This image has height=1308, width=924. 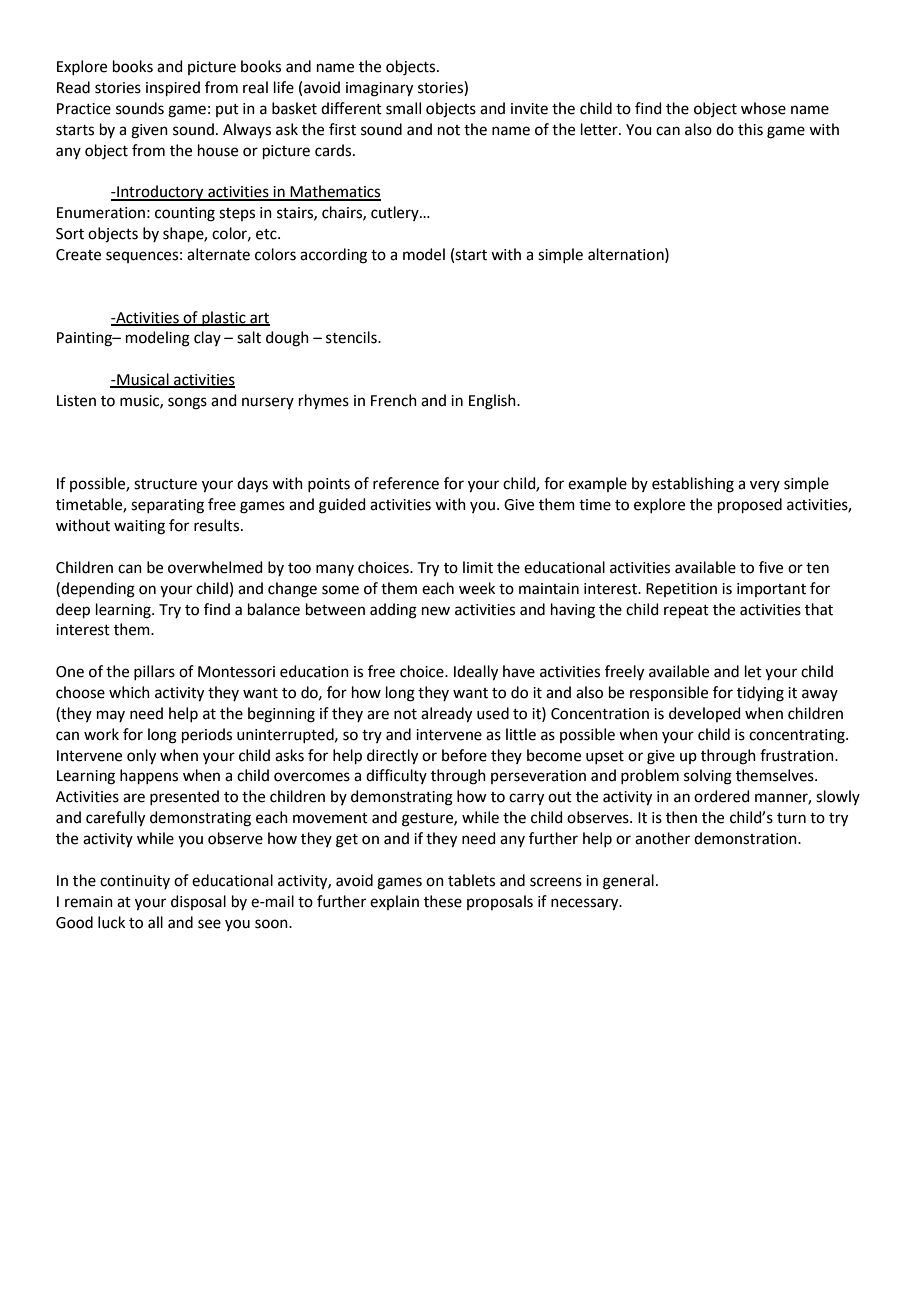 I want to click on English, so click(x=493, y=402).
